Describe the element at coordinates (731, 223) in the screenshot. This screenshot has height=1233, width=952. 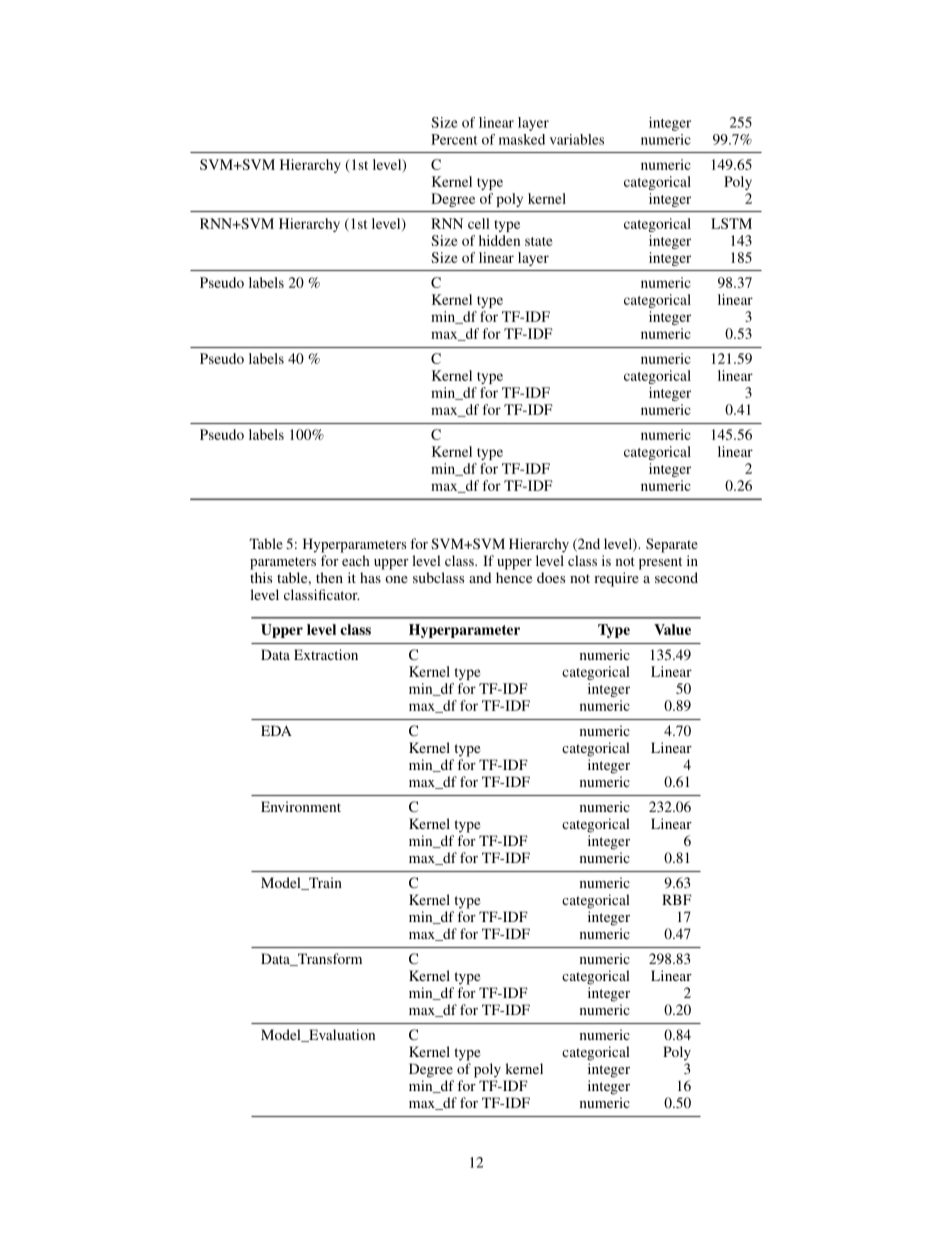
I see `LSTM` at that location.
